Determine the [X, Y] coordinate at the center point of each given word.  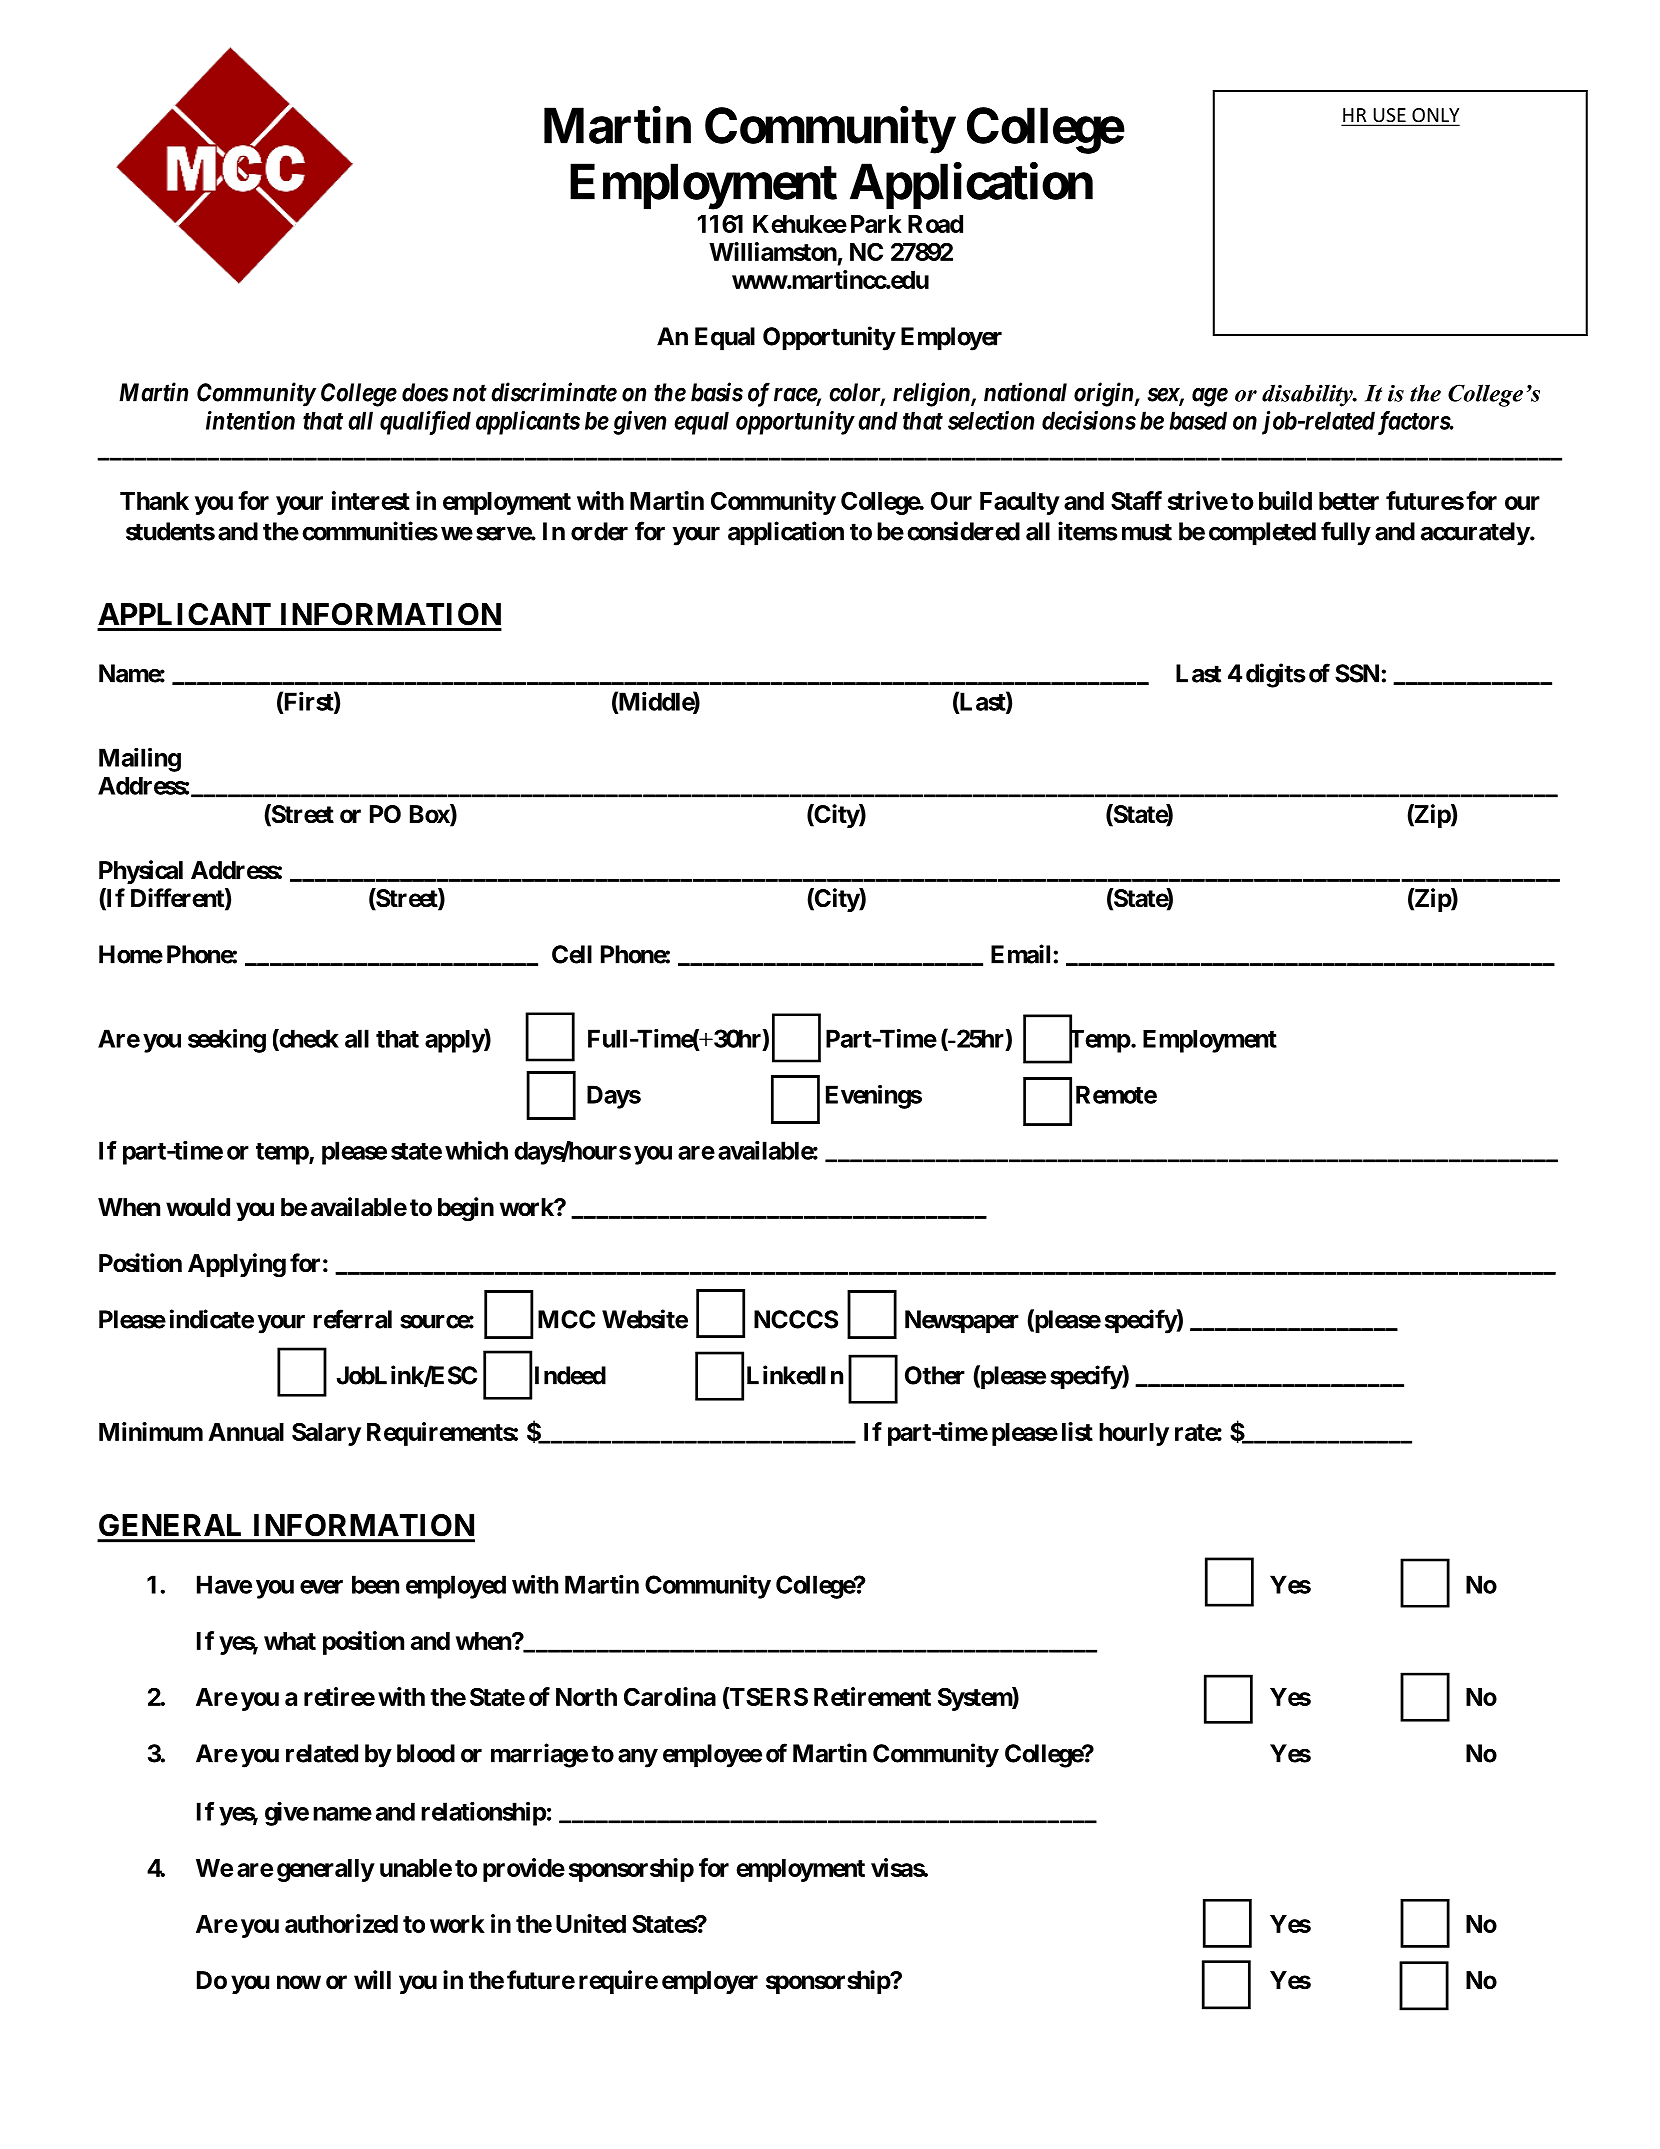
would [198, 1207]
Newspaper [962, 1322]
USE [1389, 116]
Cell [572, 954]
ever [321, 1587]
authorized [341, 1923]
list [1077, 1431]
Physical [141, 872]
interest [371, 500]
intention [250, 420]
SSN [1357, 673]
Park [876, 224]
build [1285, 500]
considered [963, 531]
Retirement [872, 1696]
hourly [1134, 1434]
